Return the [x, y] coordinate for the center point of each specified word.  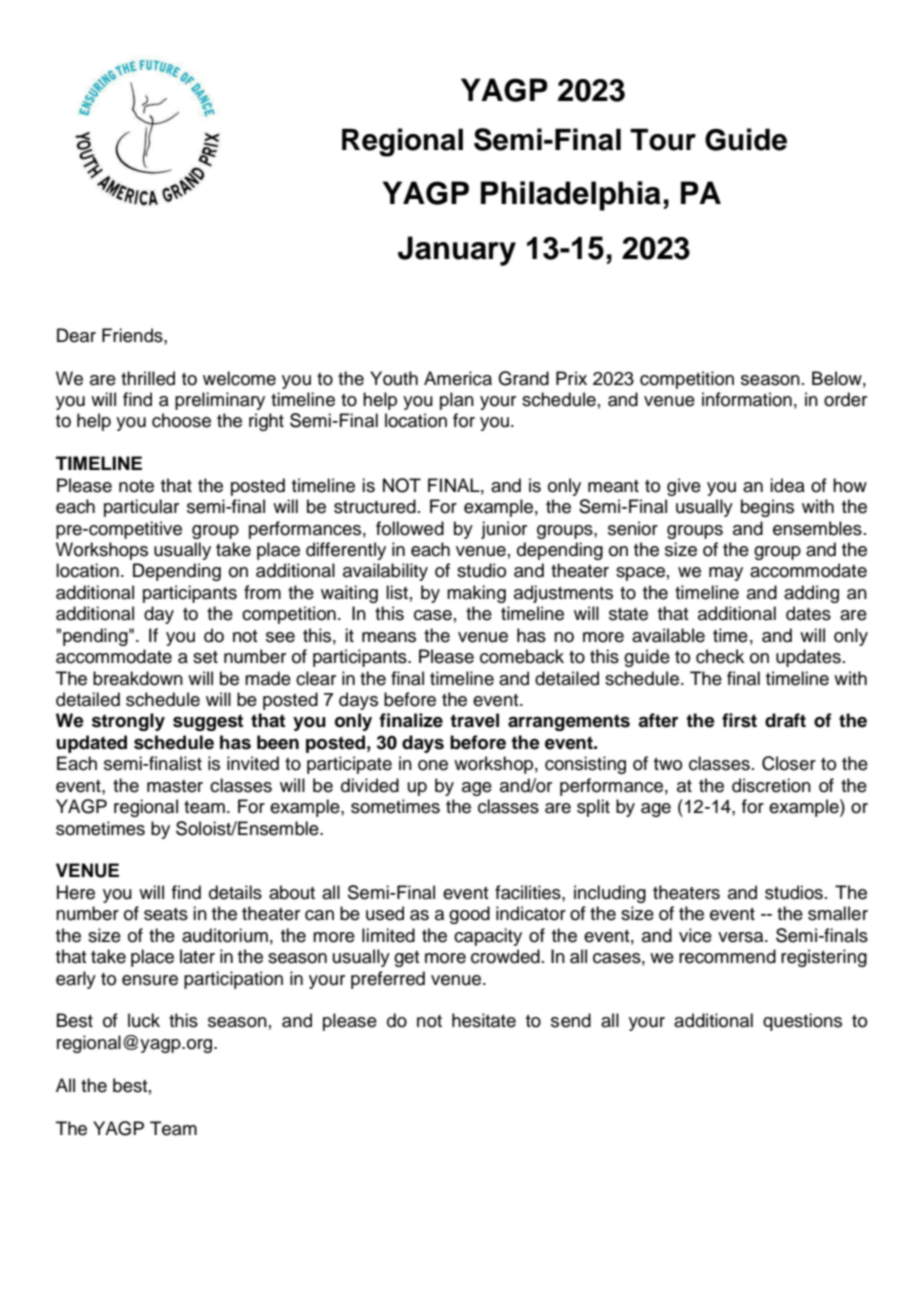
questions [802, 1022]
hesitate [484, 1020]
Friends [133, 335]
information [747, 399]
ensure [150, 980]
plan [457, 401]
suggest [208, 722]
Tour [663, 139]
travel [474, 720]
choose [181, 420]
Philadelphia [571, 196]
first [739, 720]
